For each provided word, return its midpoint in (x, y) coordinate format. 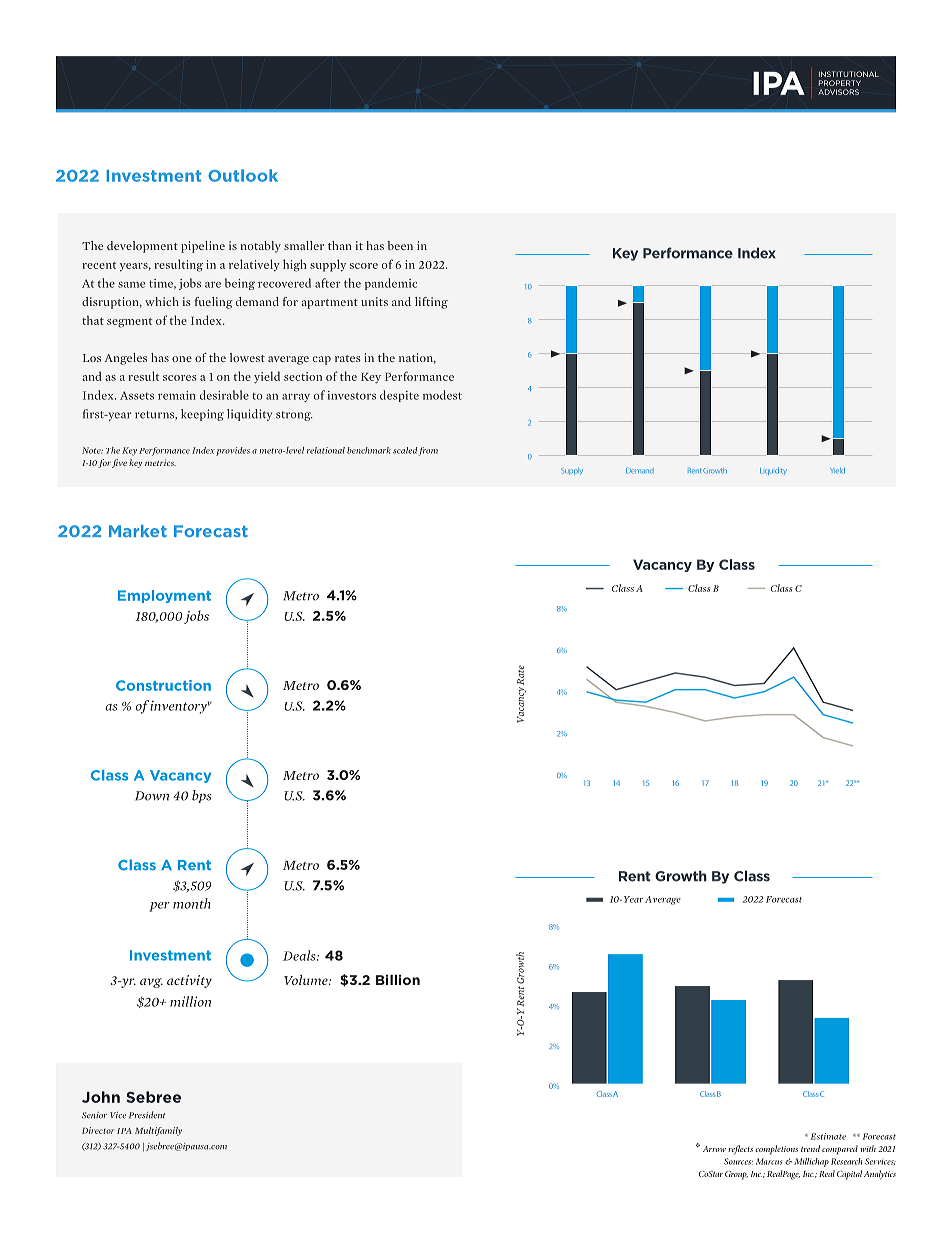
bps (202, 796)
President (147, 1115)
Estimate (828, 1136)
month (192, 903)
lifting (431, 303)
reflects (740, 1150)
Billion (398, 979)
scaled (405, 450)
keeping (202, 415)
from (427, 451)
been (400, 245)
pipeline (203, 247)
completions (776, 1150)
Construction (163, 685)
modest (442, 395)
